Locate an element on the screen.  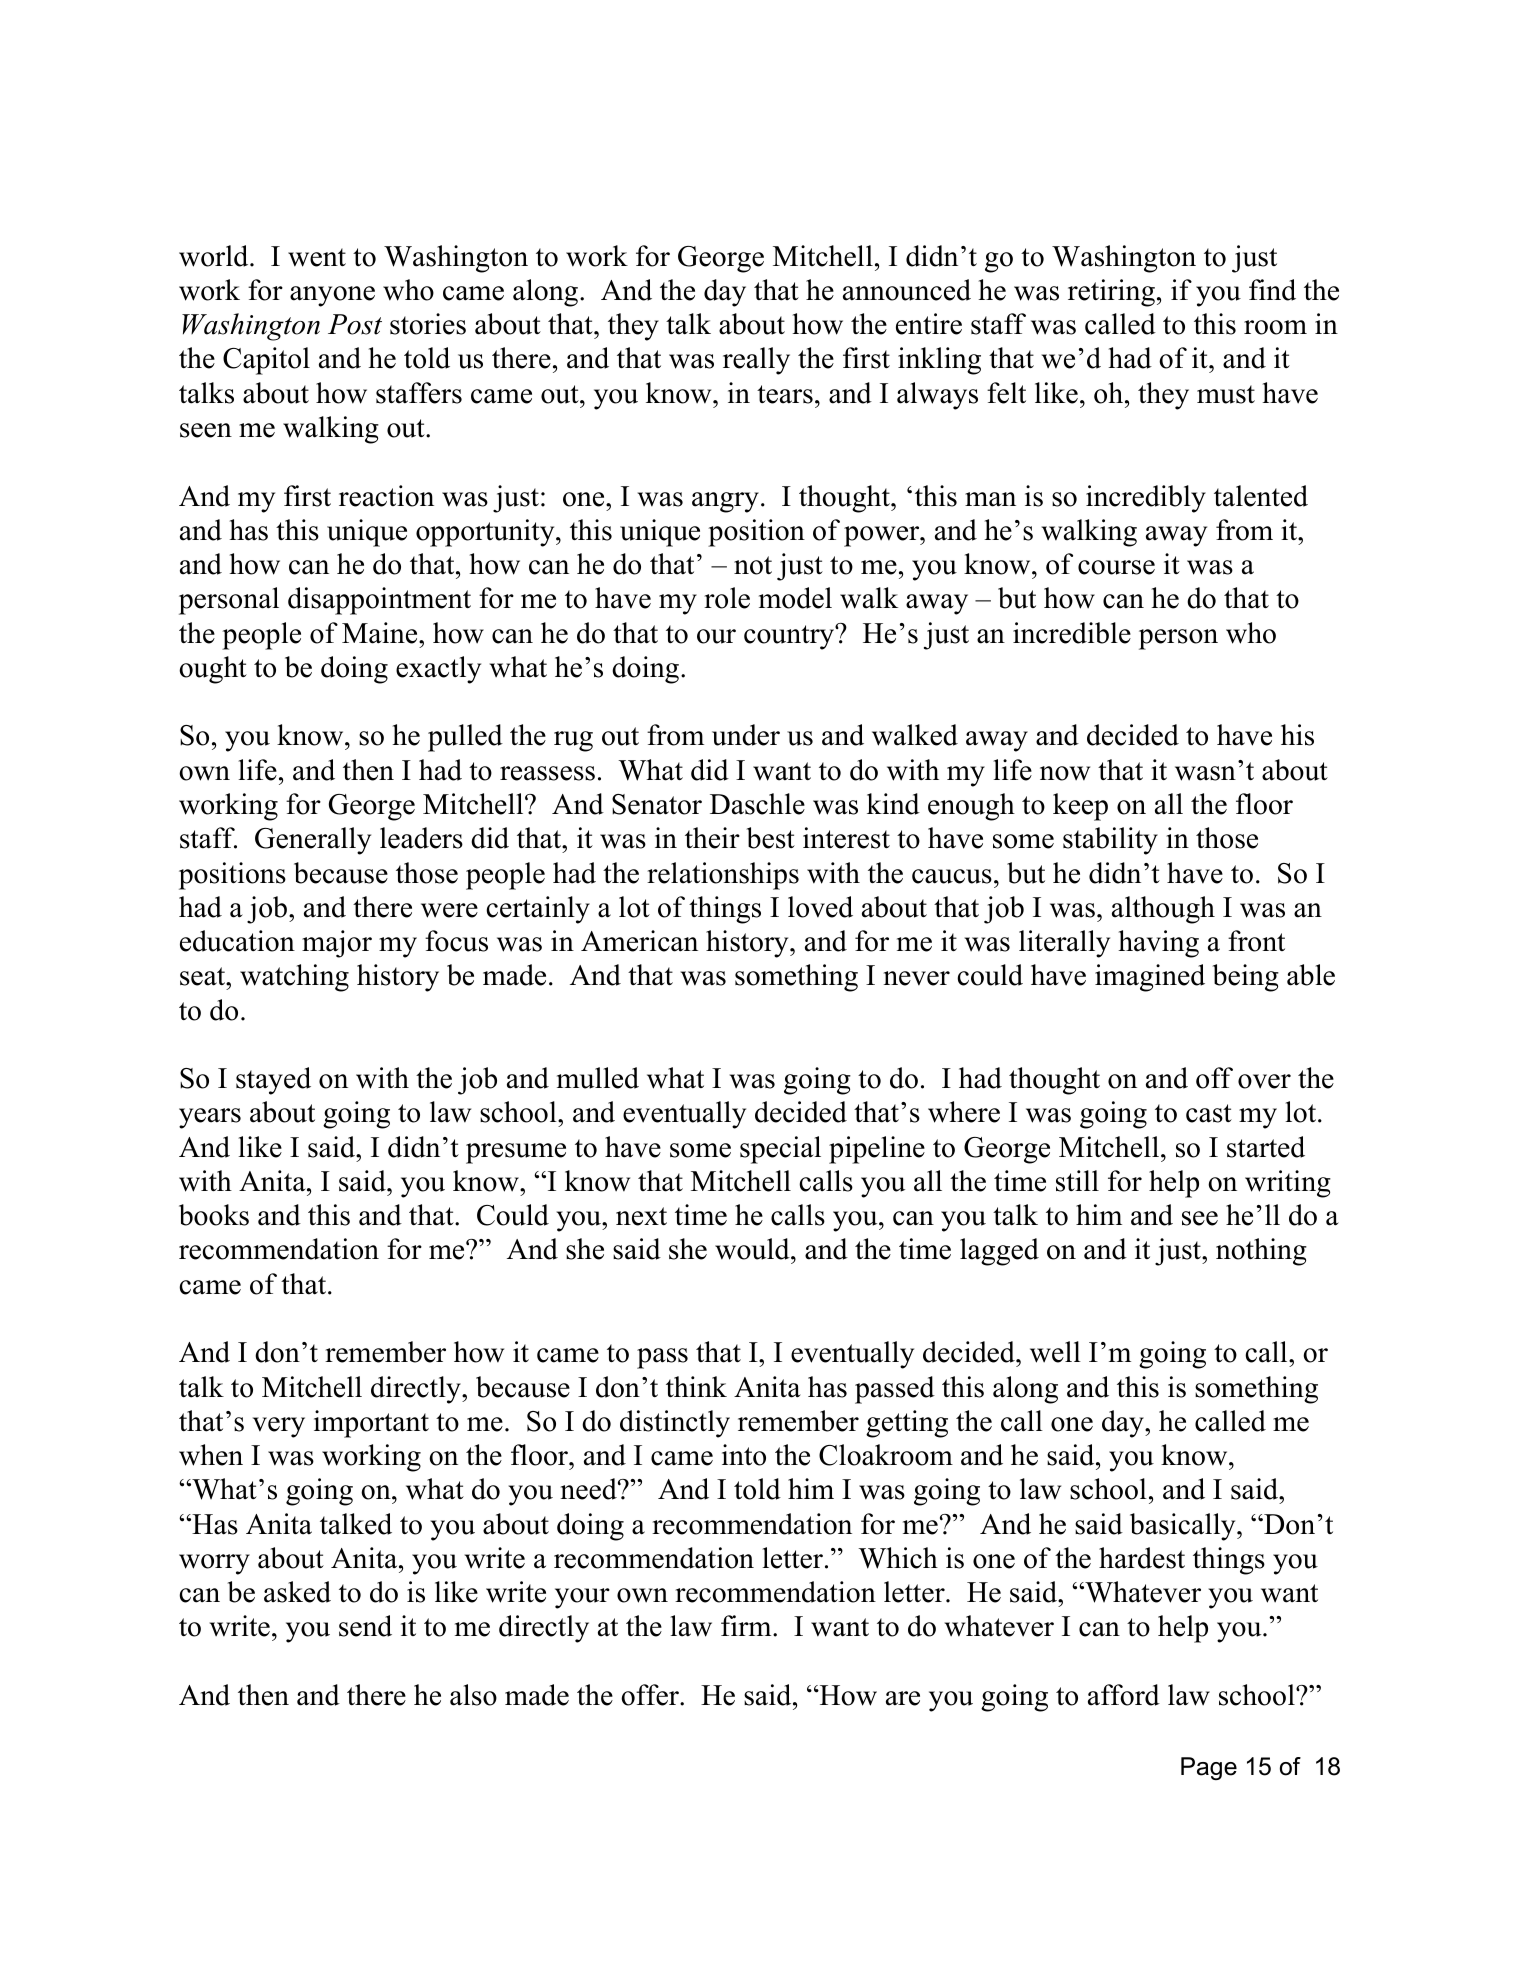
watching is located at coordinates (294, 978).
